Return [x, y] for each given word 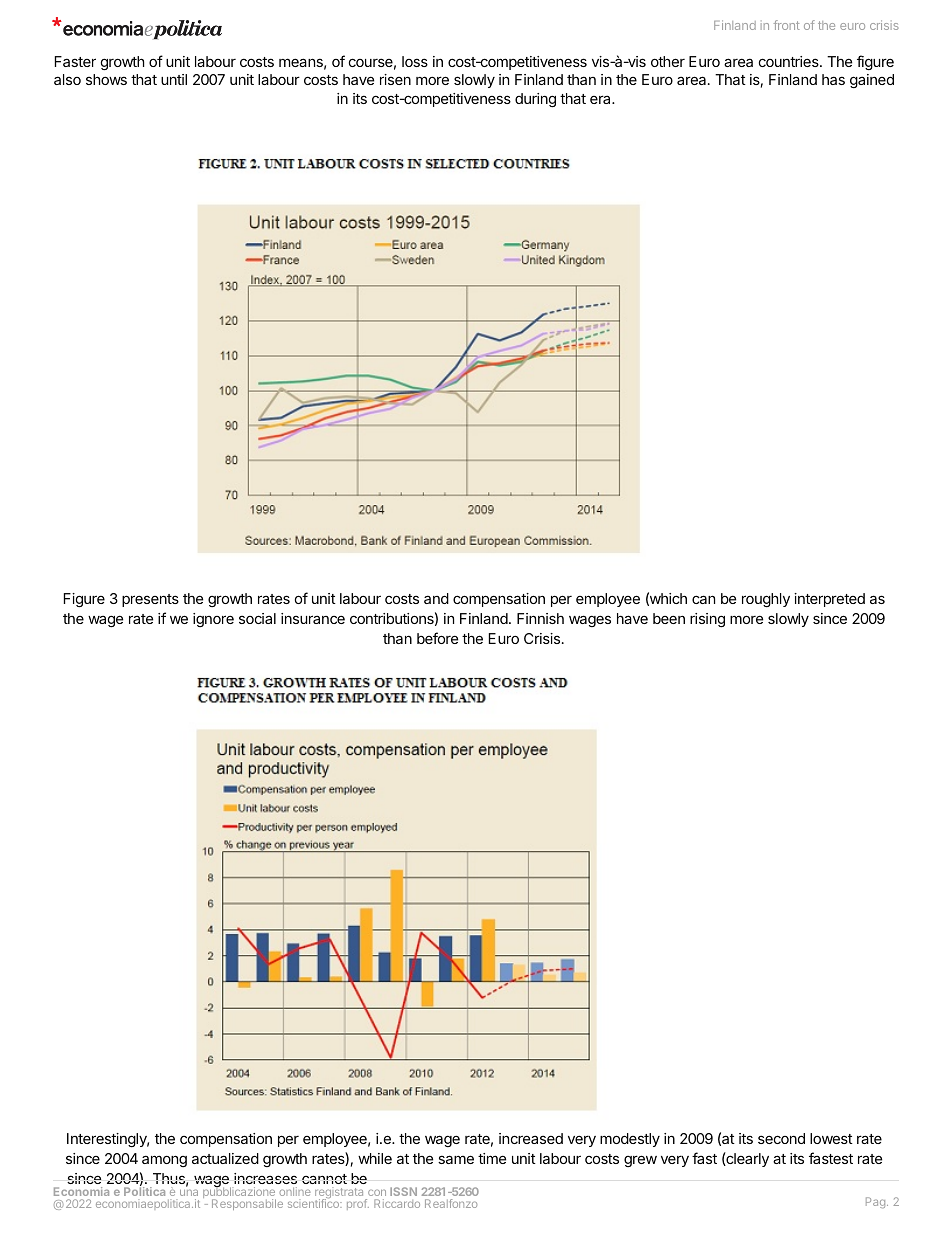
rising [707, 620]
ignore [213, 620]
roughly [766, 600]
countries [790, 61]
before [437, 638]
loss [415, 61]
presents [150, 600]
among [164, 1161]
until [174, 79]
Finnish [540, 618]
